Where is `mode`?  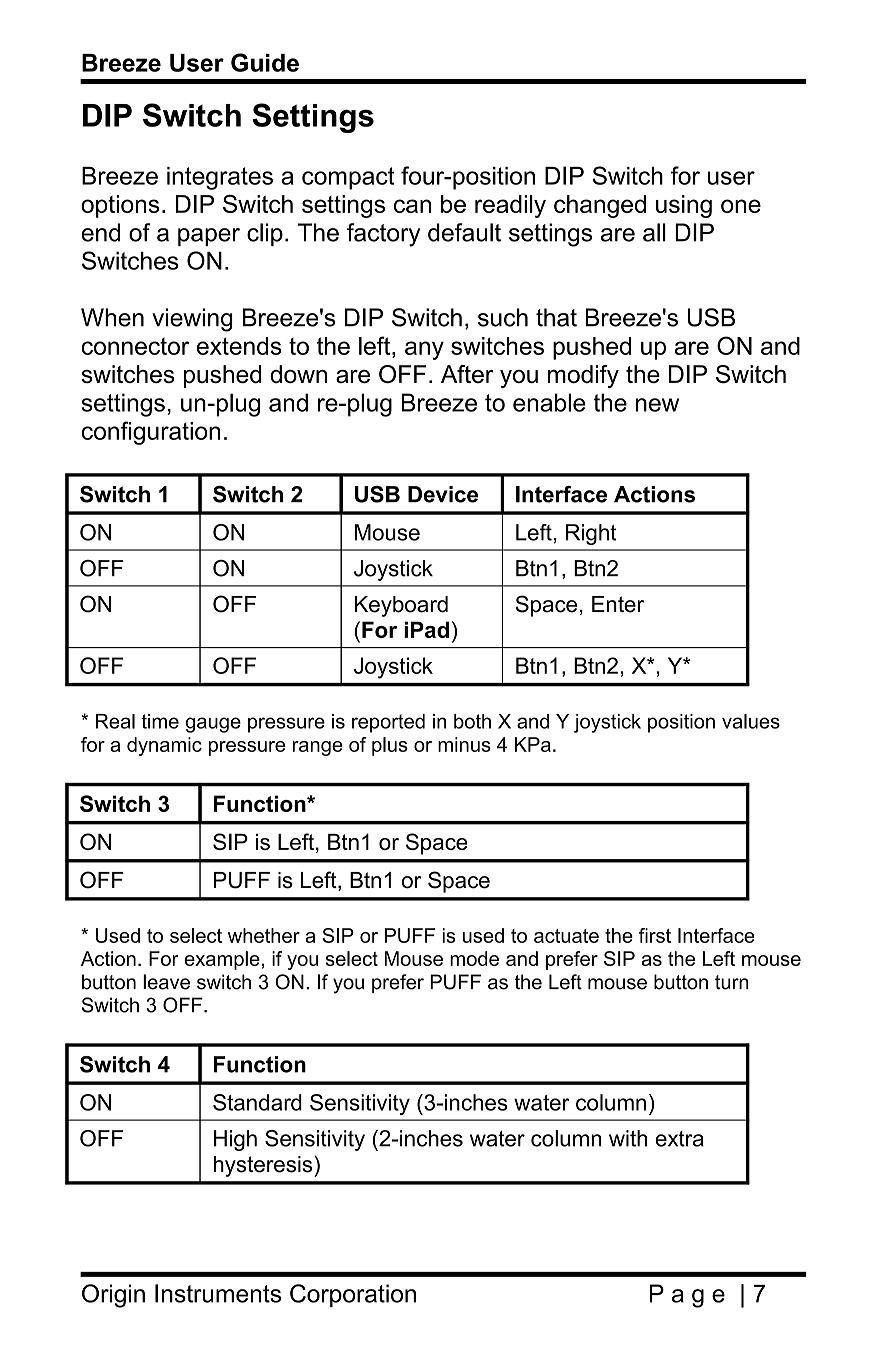
mode is located at coordinates (474, 958).
